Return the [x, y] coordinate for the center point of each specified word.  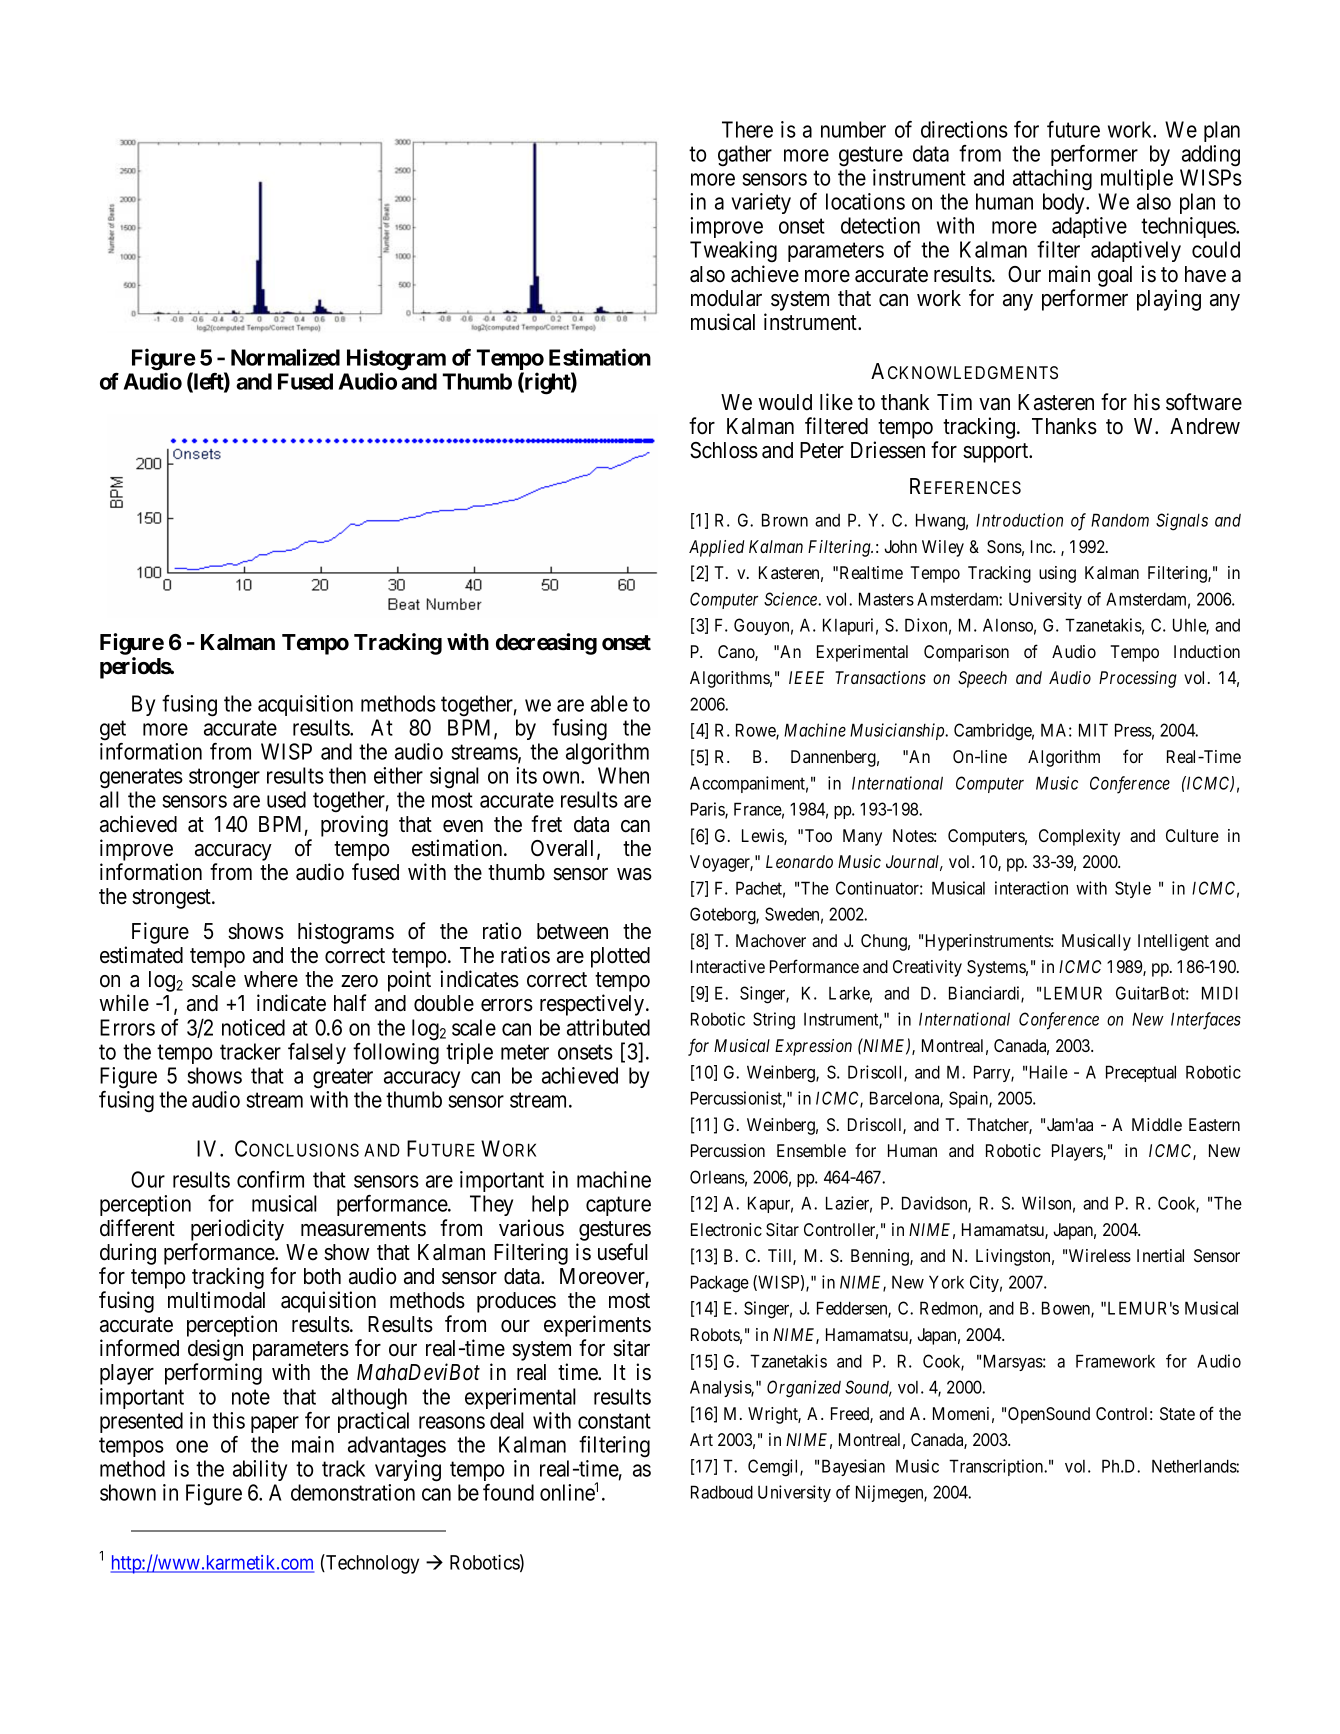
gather [745, 156]
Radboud [722, 1492]
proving [354, 826]
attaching [1052, 180]
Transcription [997, 1467]
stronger [224, 779]
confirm [270, 1179]
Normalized [285, 357]
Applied [716, 548]
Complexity [1079, 837]
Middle [1157, 1124]
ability [260, 1470]
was [634, 874]
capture [618, 1206]
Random [1120, 520]
